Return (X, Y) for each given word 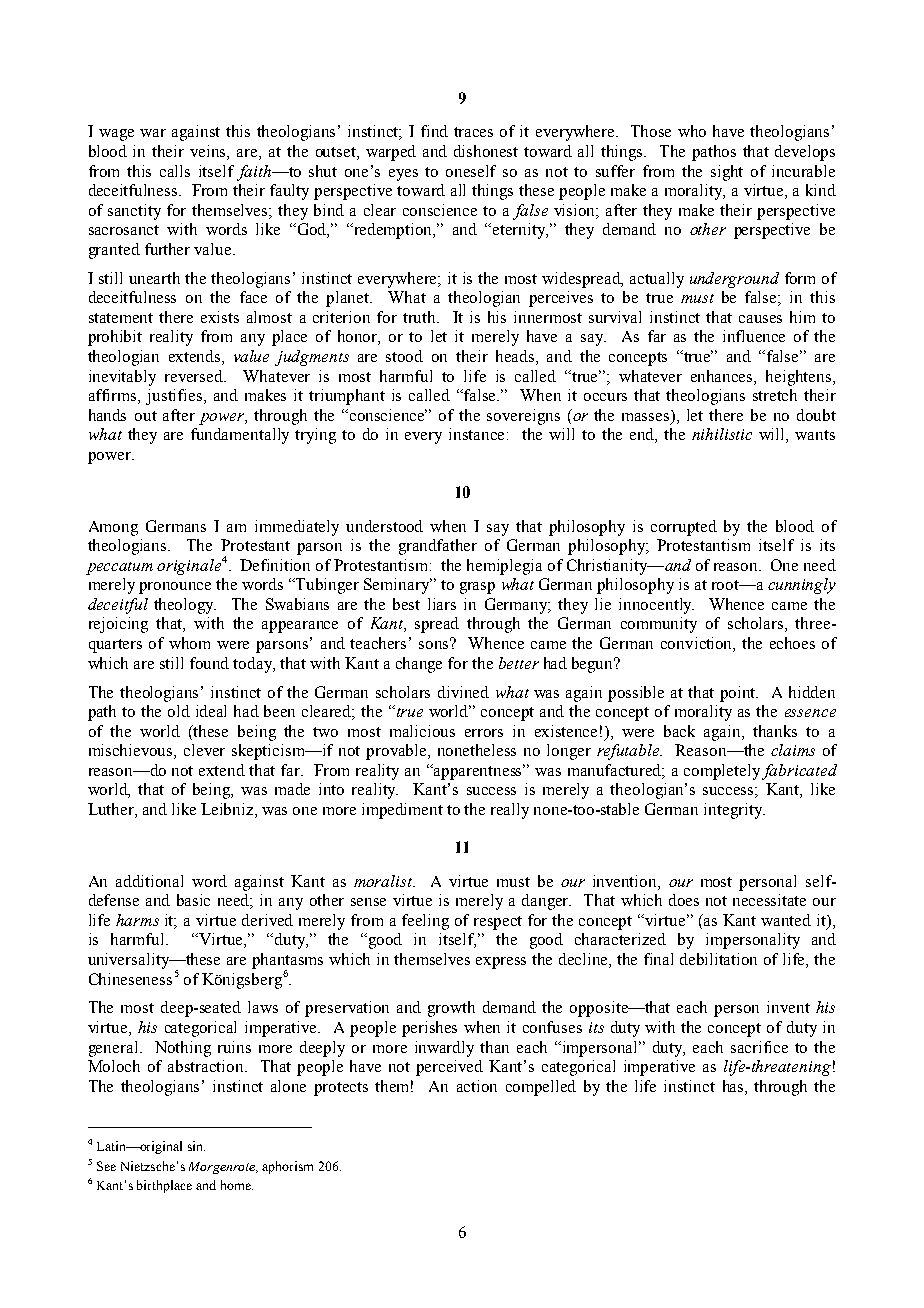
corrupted (684, 528)
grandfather (438, 547)
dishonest (486, 151)
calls (175, 171)
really (510, 811)
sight (727, 173)
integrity (734, 811)
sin (196, 1146)
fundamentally (240, 436)
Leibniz (228, 810)
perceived (449, 1068)
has (734, 1086)
